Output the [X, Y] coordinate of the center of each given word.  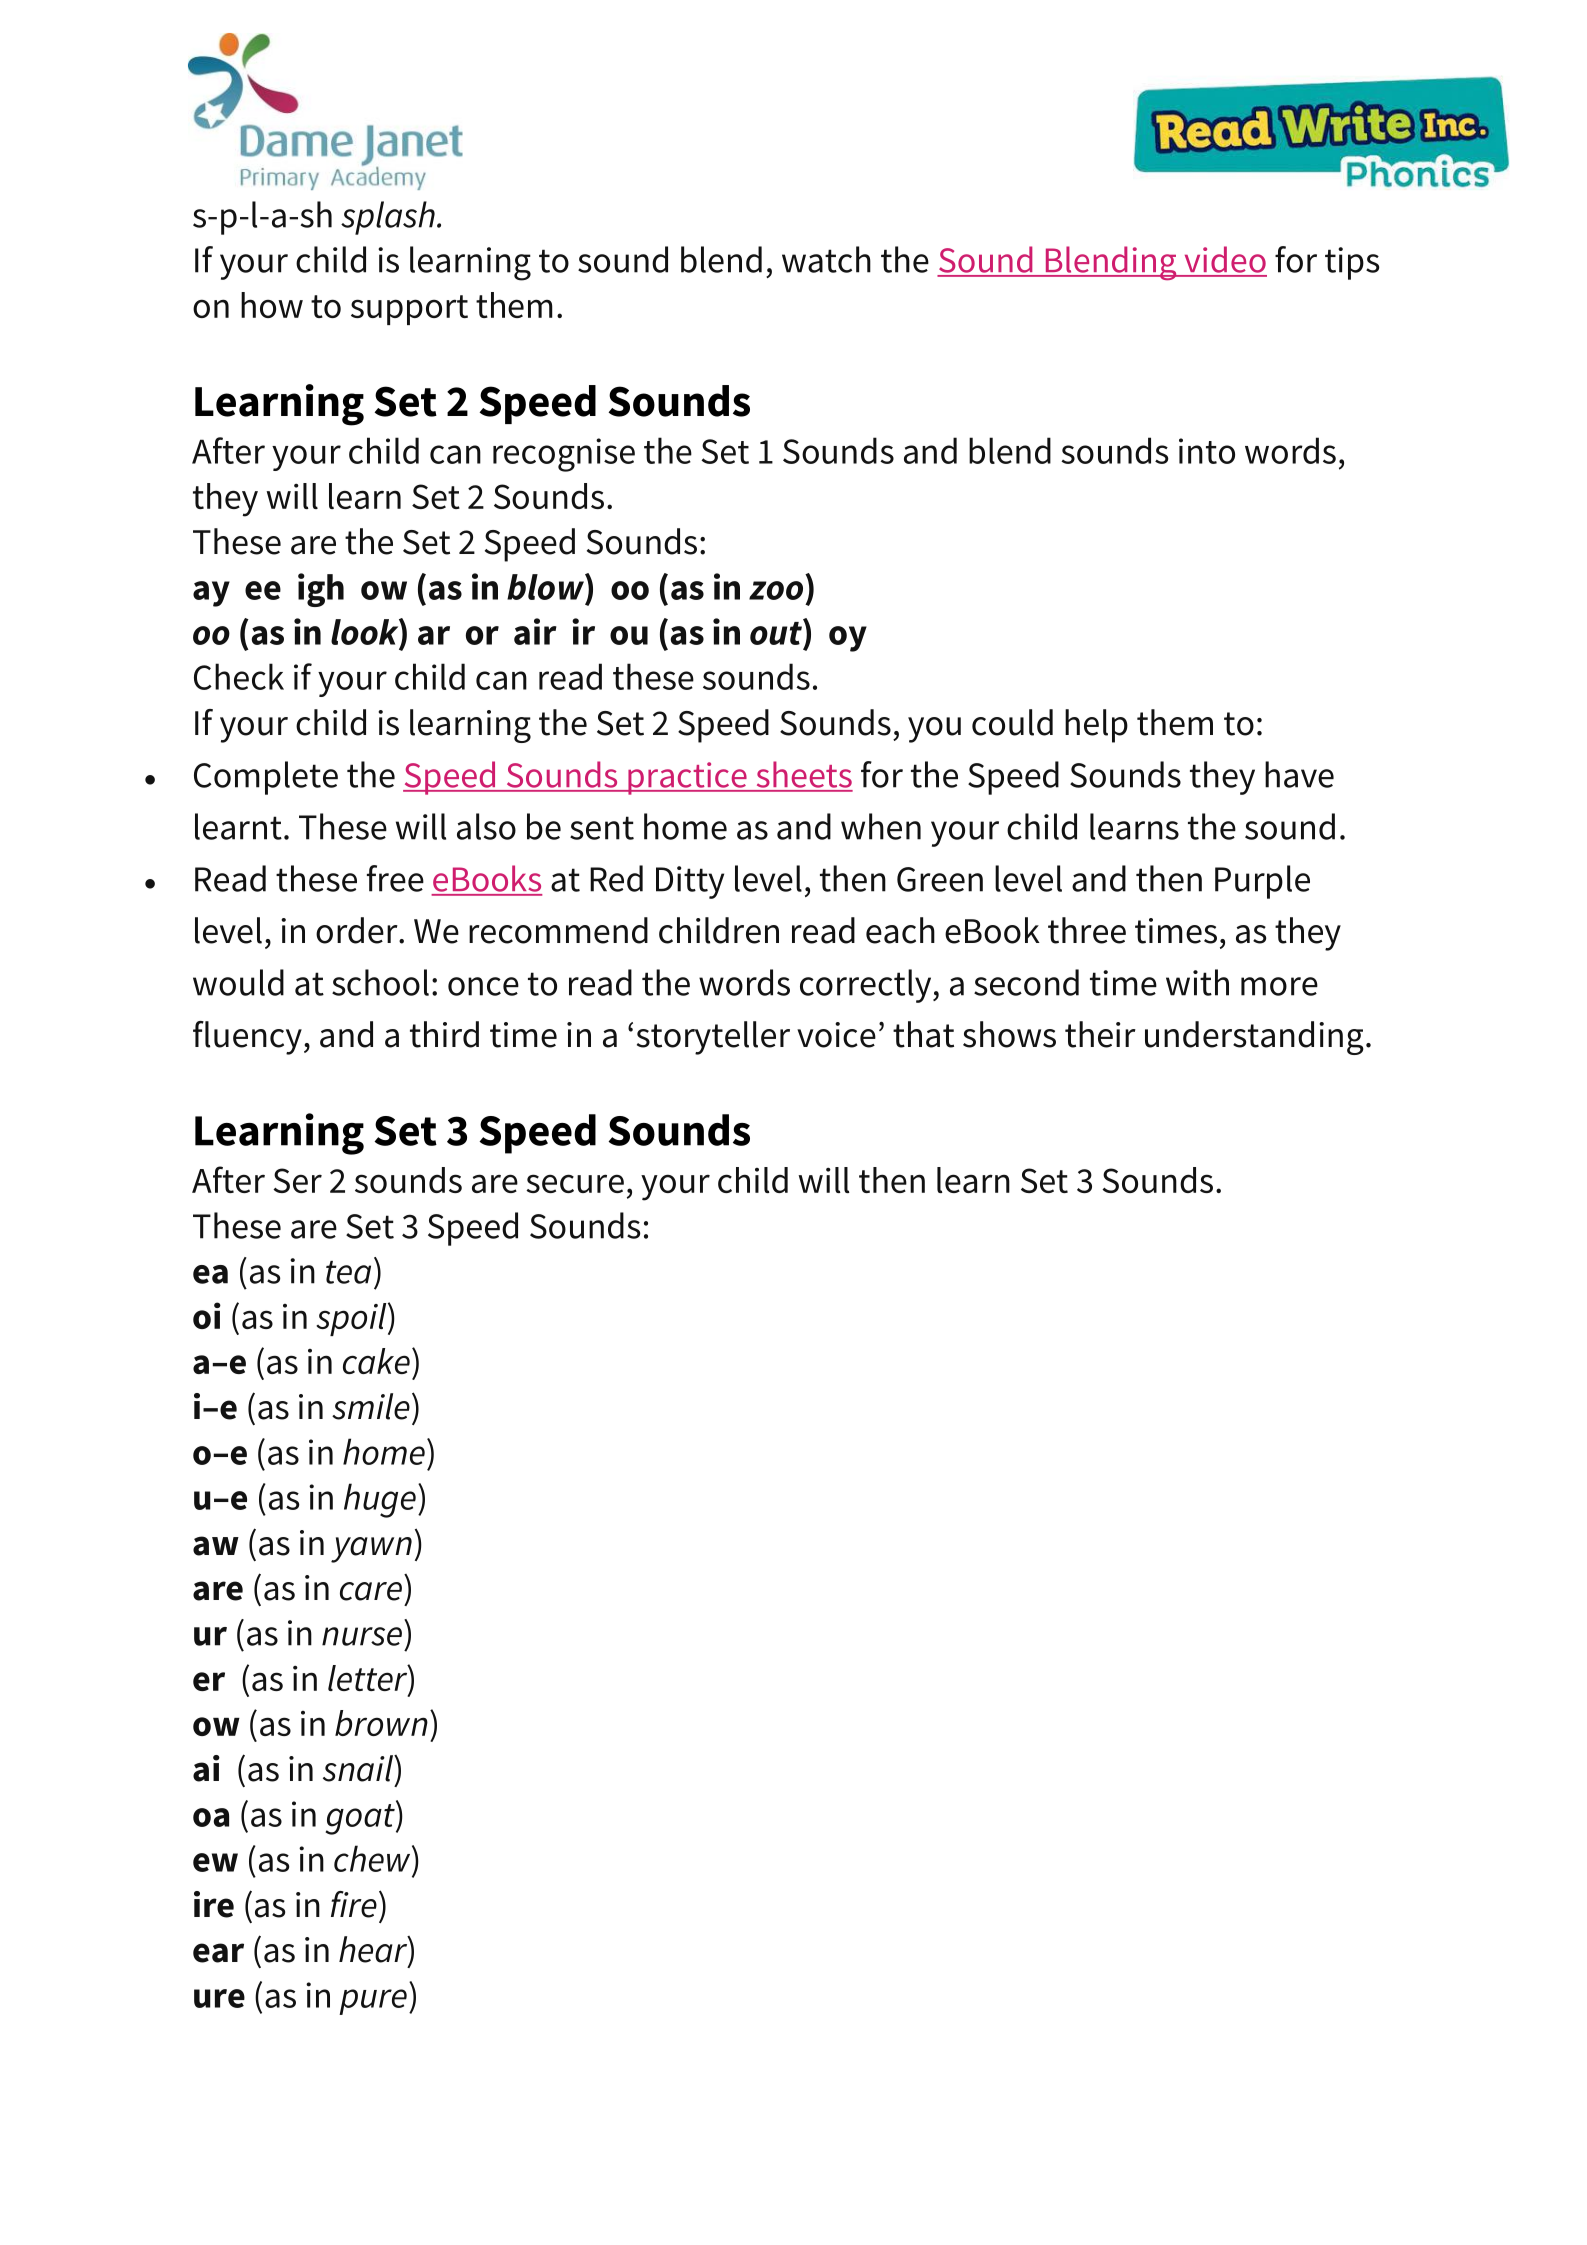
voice [836, 1035]
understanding [1254, 1038]
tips [1352, 263]
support [409, 310]
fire [354, 1904]
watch [826, 259]
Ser [297, 1180]
